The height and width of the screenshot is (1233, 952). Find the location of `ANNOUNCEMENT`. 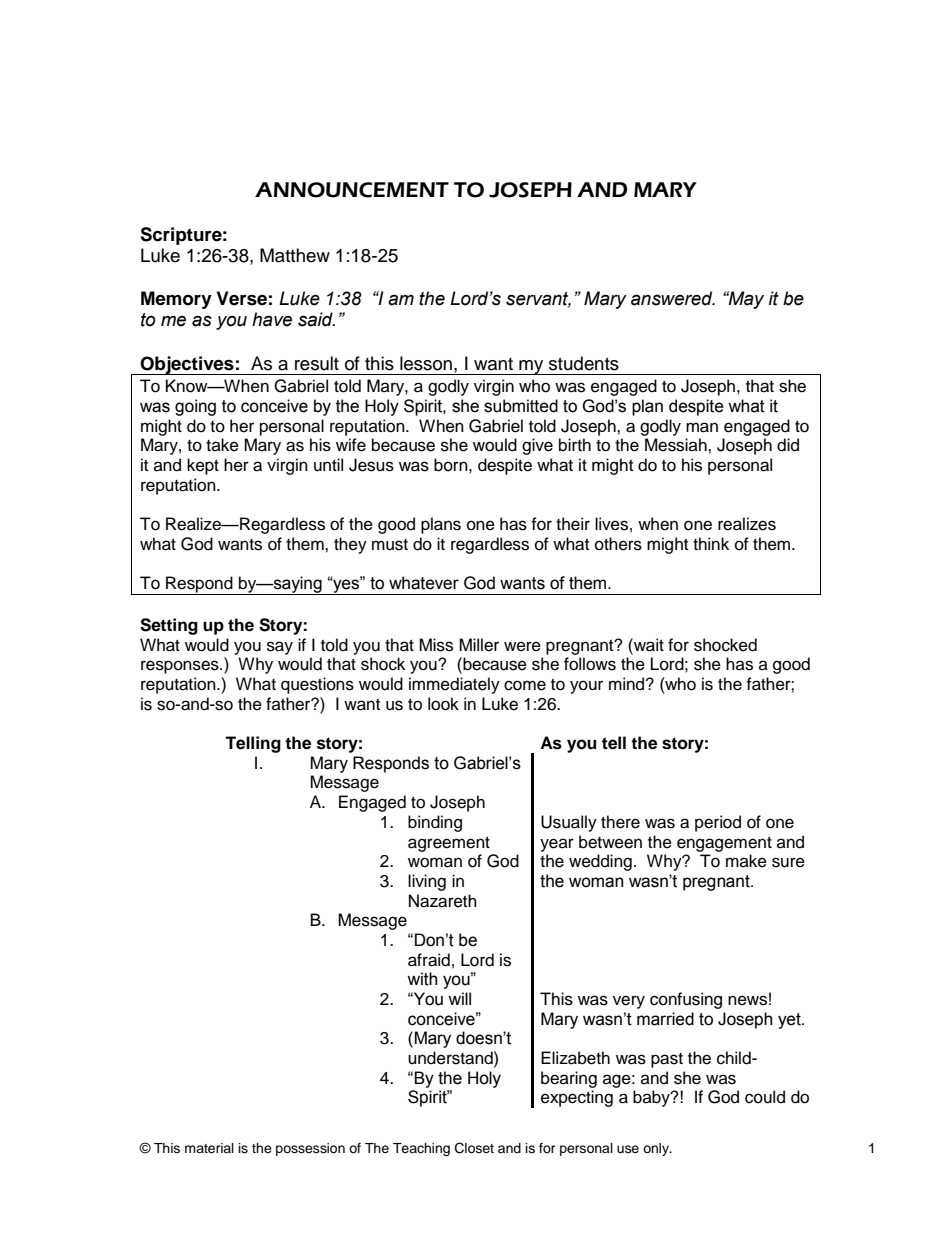

ANNOUNCEMENT is located at coordinates (352, 190).
